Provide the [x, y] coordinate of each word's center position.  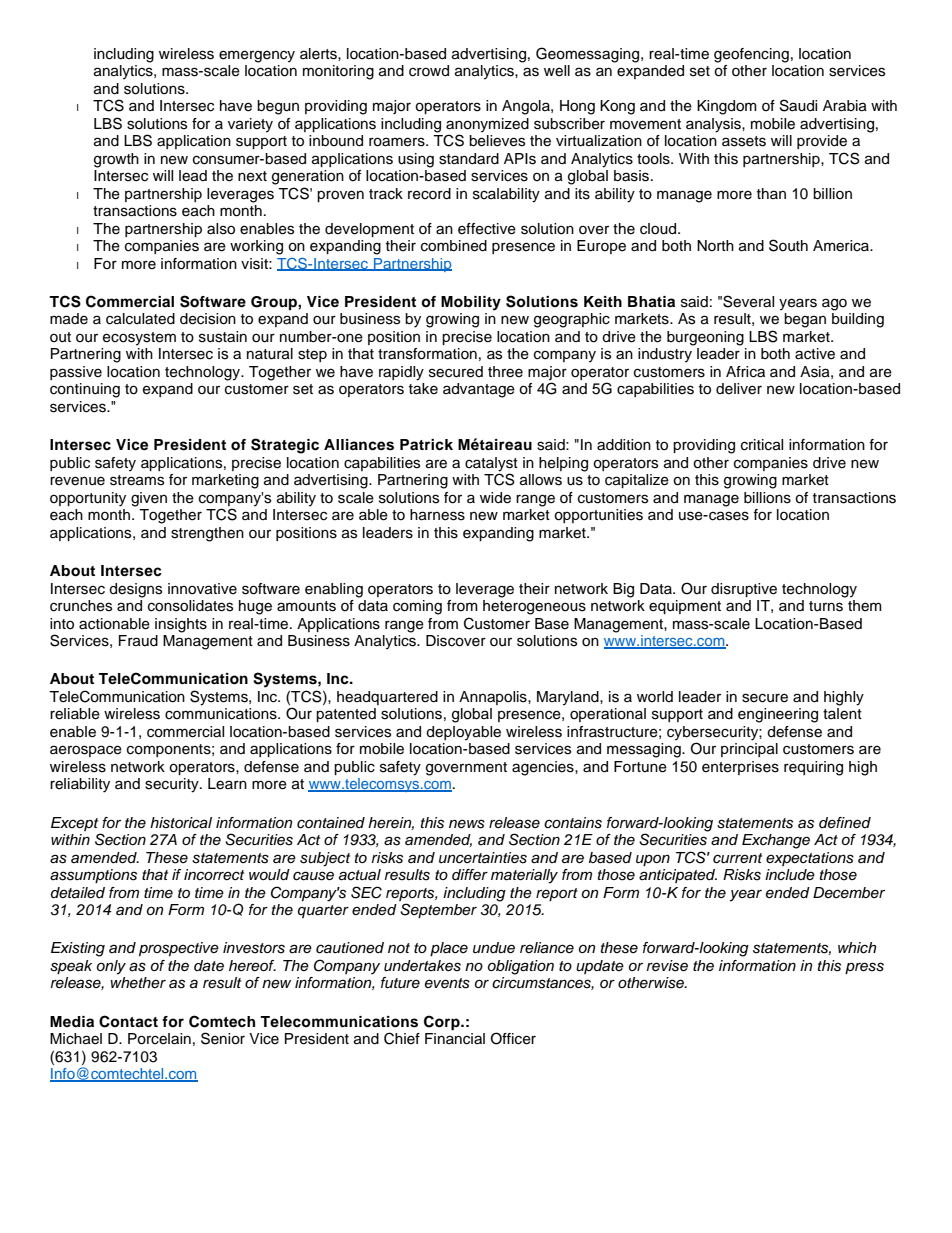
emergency [257, 56]
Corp [443, 1023]
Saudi [798, 105]
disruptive [744, 590]
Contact [128, 1021]
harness [437, 515]
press [864, 968]
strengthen [207, 534]
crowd [429, 71]
